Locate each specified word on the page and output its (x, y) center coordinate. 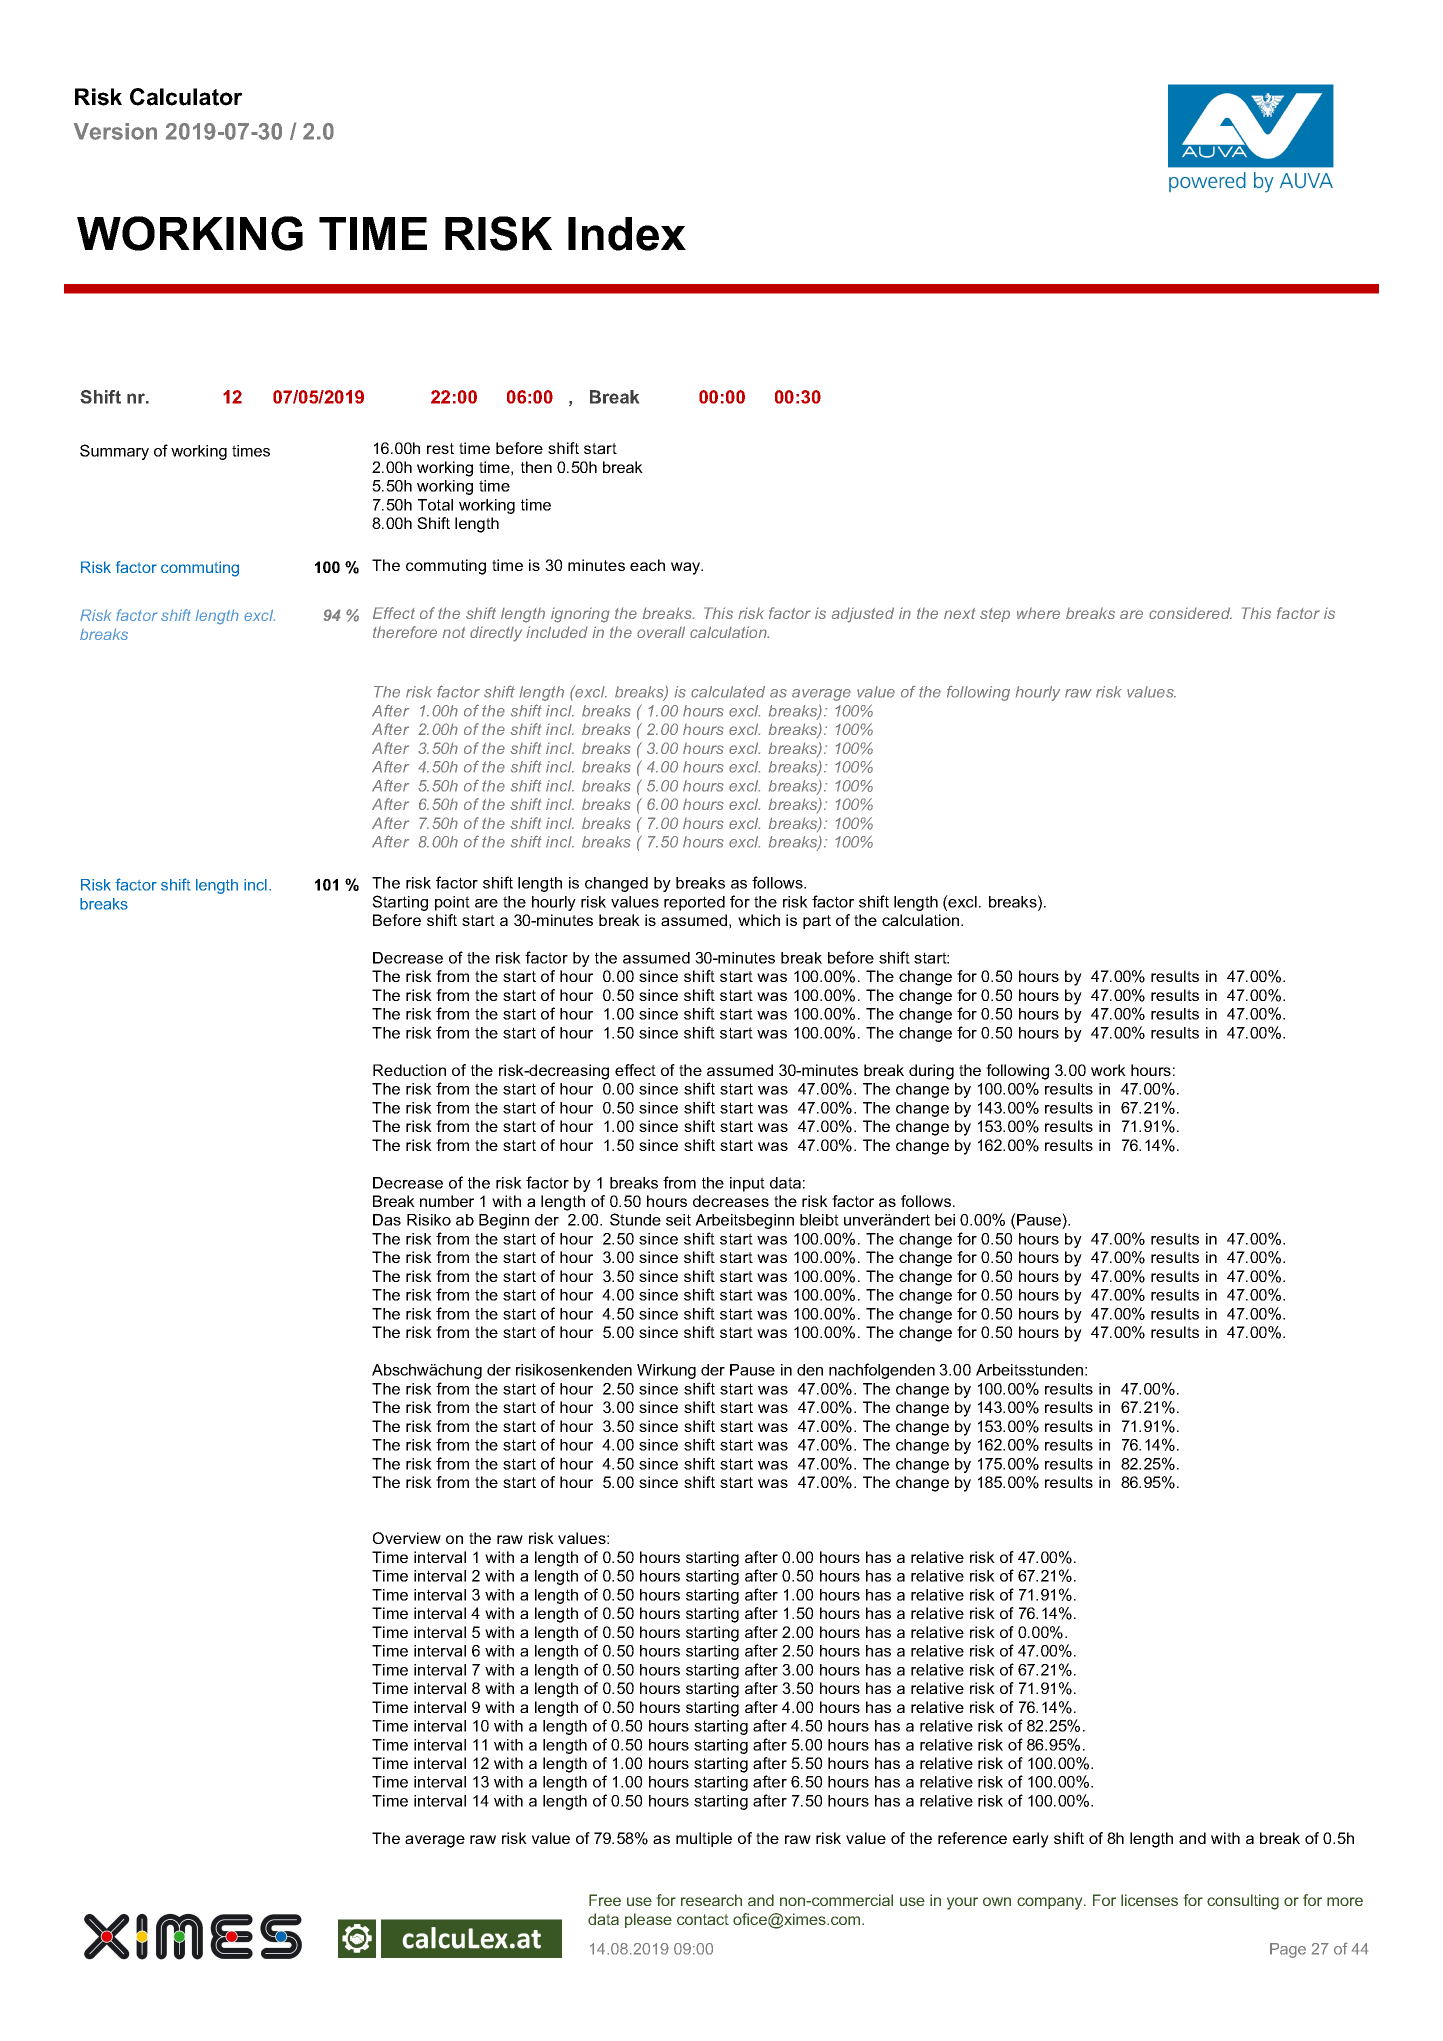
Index (627, 234)
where (1038, 613)
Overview (407, 1538)
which (759, 920)
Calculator (186, 97)
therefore (405, 632)
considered (1190, 613)
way (687, 568)
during (931, 1072)
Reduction (409, 1070)
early (1031, 1840)
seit (678, 1220)
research (711, 1900)
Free (605, 1900)
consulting (1243, 1902)
